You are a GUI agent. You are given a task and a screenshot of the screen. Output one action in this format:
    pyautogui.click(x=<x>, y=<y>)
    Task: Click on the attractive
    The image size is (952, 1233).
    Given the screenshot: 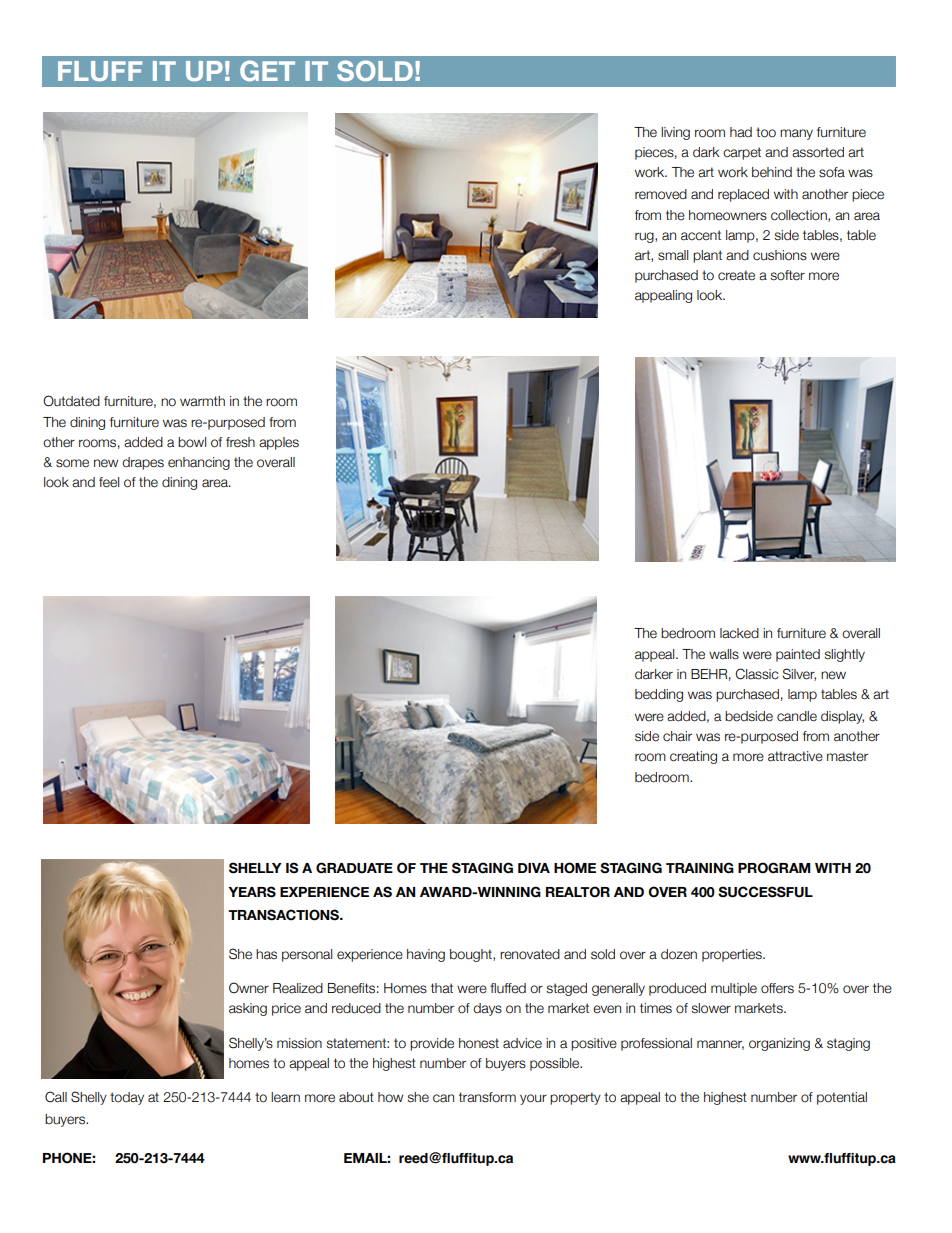 What is the action you would take?
    pyautogui.click(x=795, y=756)
